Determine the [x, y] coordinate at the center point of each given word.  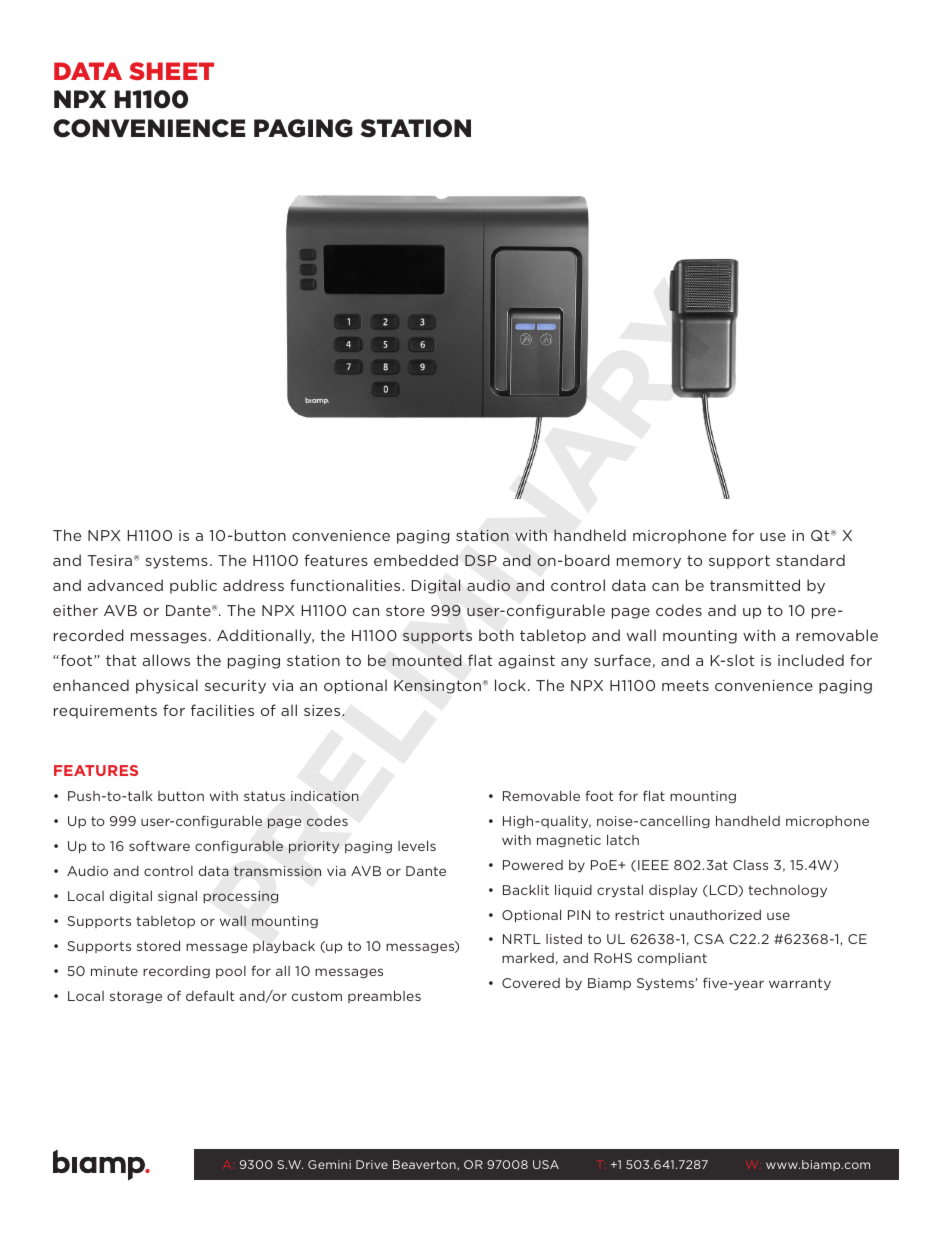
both [496, 635]
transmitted [755, 585]
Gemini [329, 1164]
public [193, 586]
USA [546, 1164]
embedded [416, 560]
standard [810, 560]
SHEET [171, 71]
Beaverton [425, 1165]
